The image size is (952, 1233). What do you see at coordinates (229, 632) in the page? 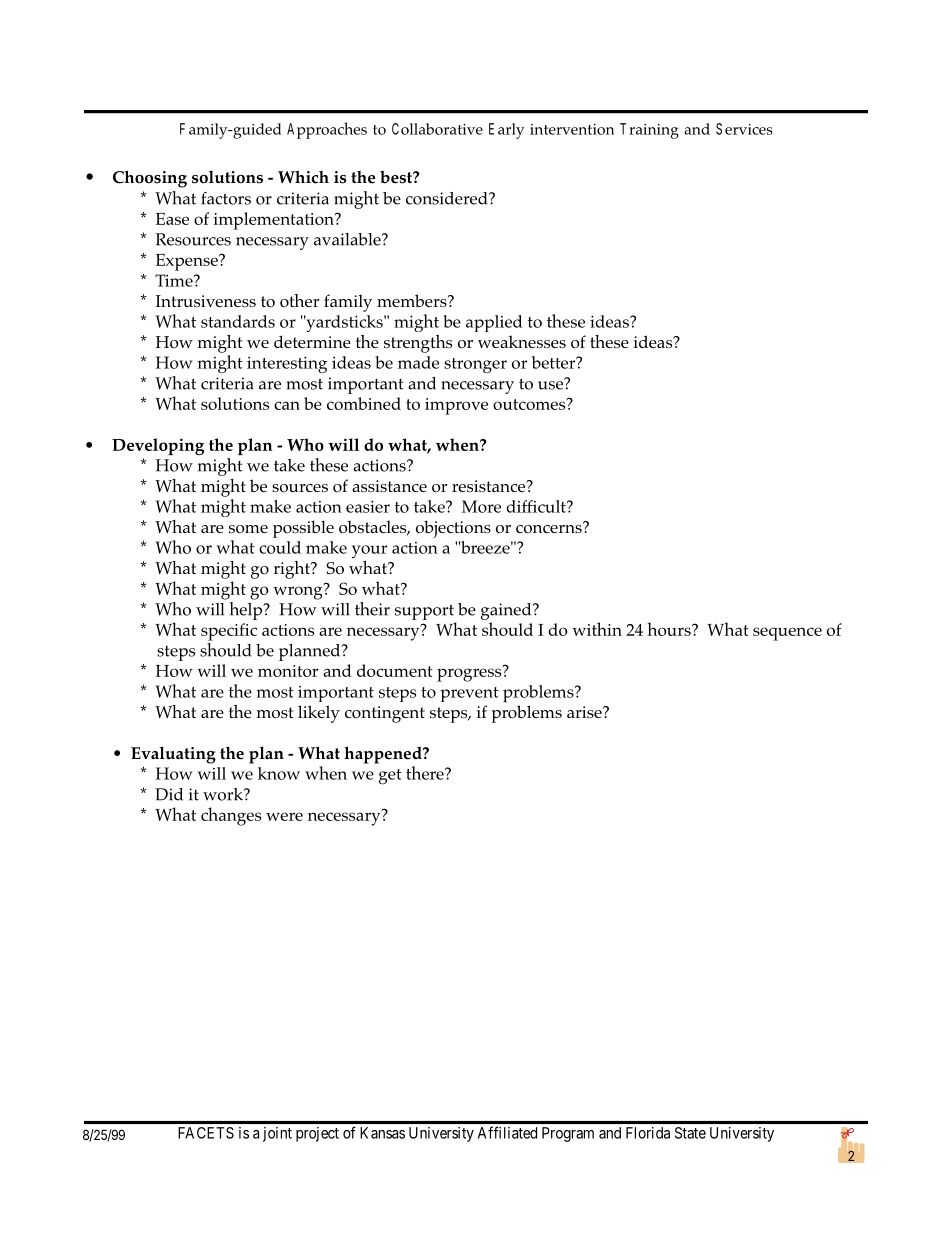
I see `specific` at bounding box center [229, 632].
